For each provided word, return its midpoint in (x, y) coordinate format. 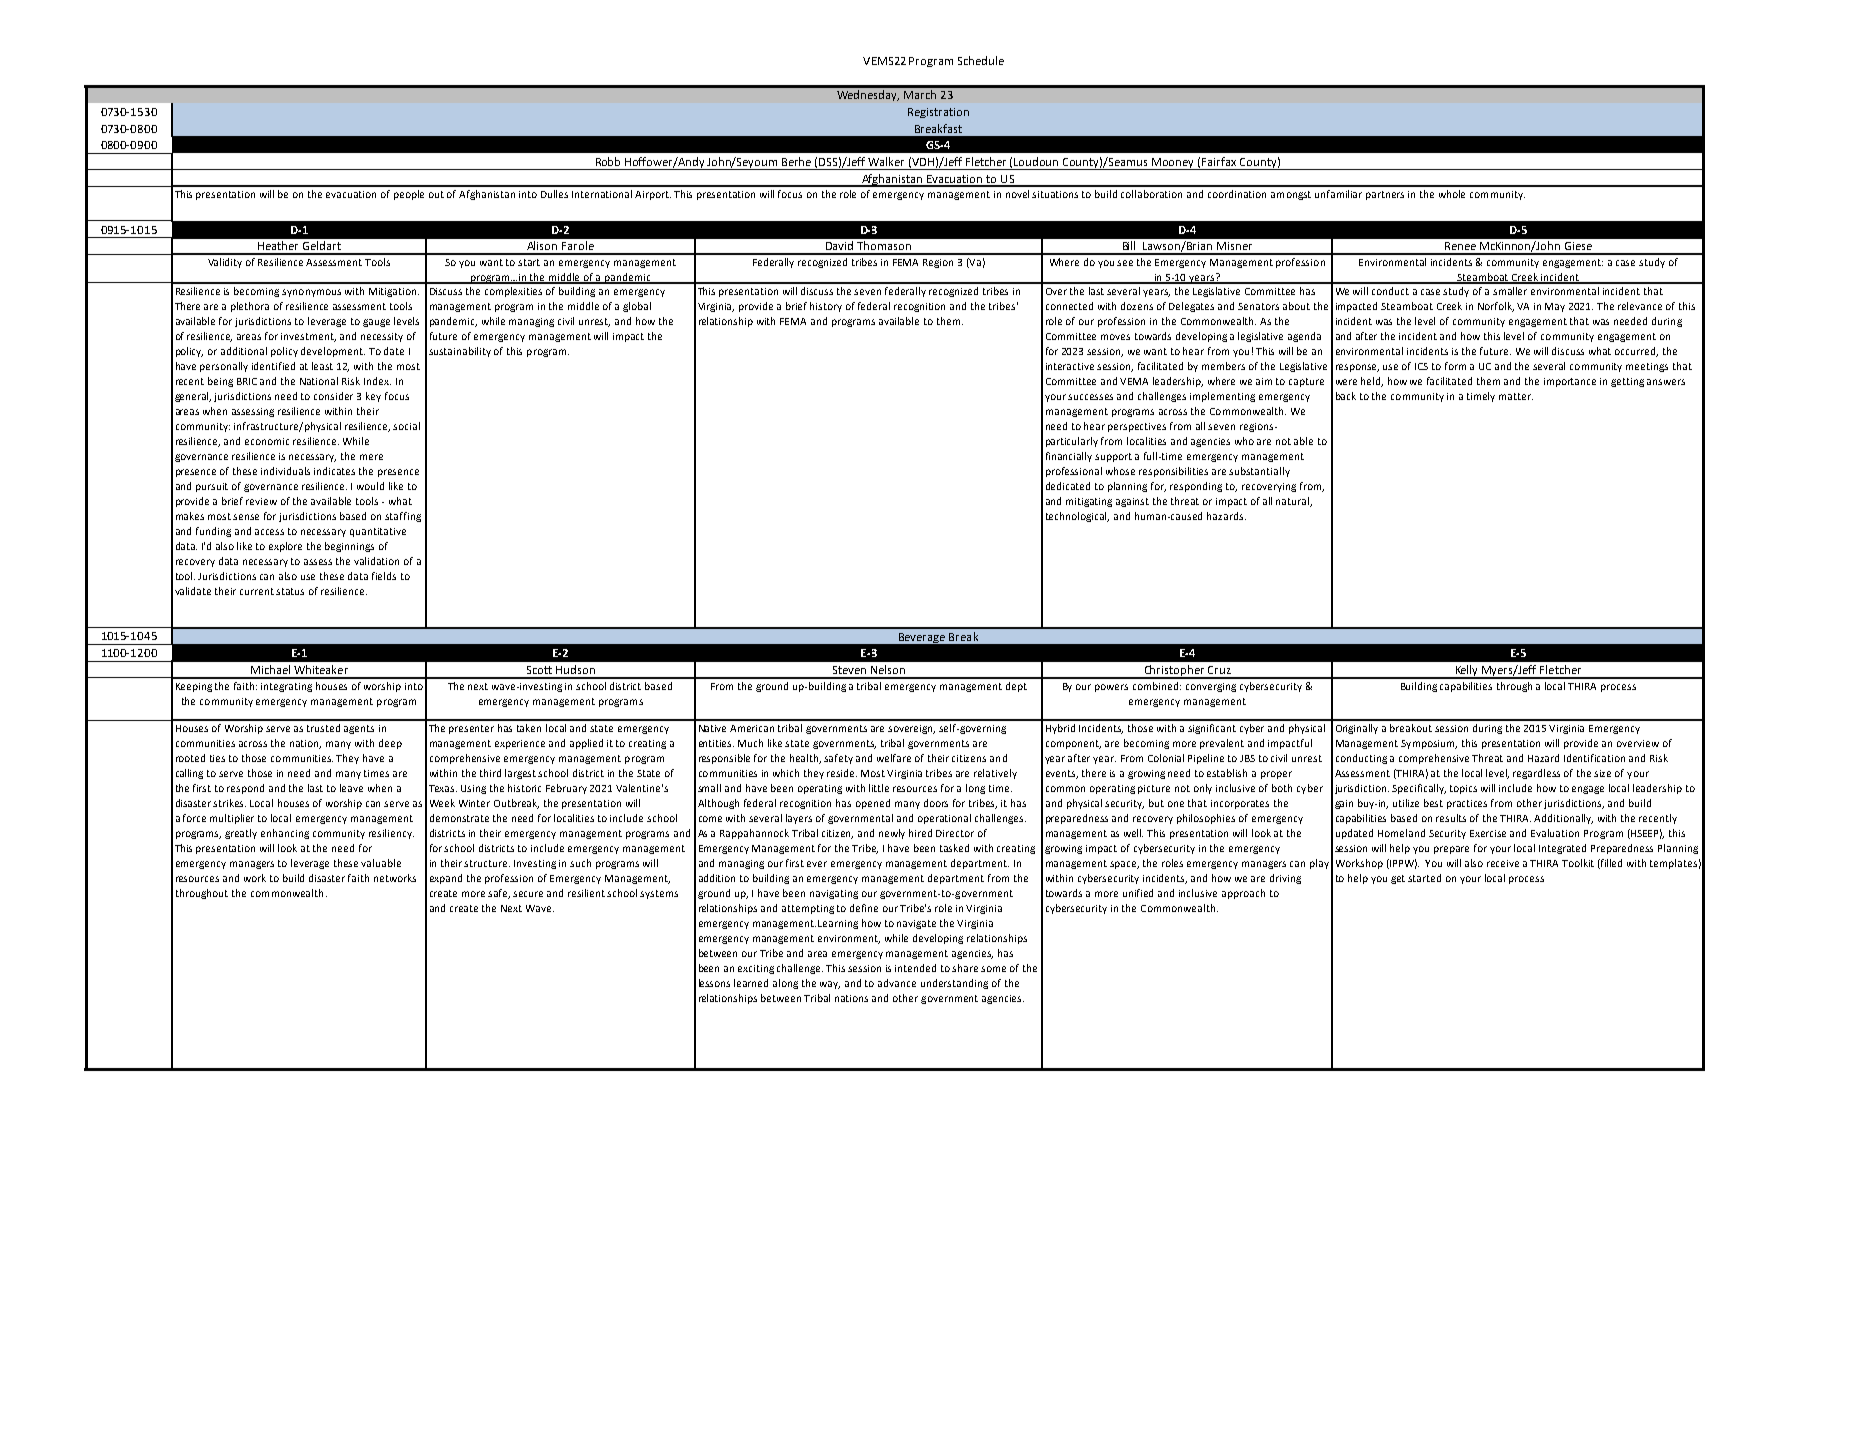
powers (1111, 688)
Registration (938, 113)
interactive (1070, 366)
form (1455, 366)
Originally (1357, 729)
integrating (286, 687)
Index (377, 381)
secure (528, 894)
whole (1452, 194)
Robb (608, 161)
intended (915, 968)
